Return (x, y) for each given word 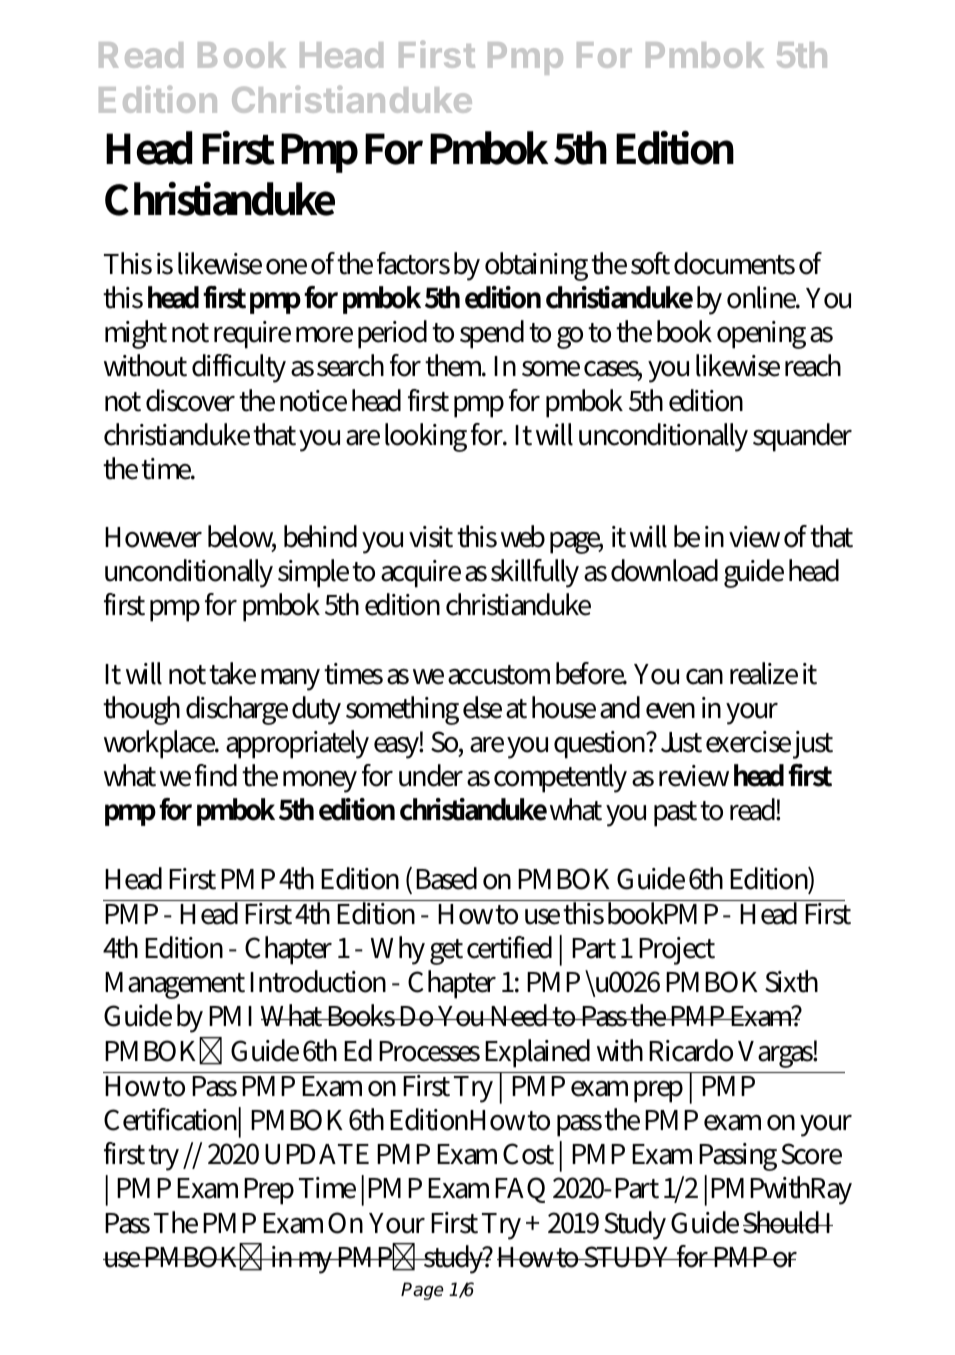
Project (677, 951)
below (242, 537)
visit (431, 537)
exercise (748, 742)
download (664, 570)
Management (175, 985)
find (216, 775)
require (252, 335)
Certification (172, 1120)
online (763, 297)
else (482, 707)
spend (492, 334)
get (446, 952)
